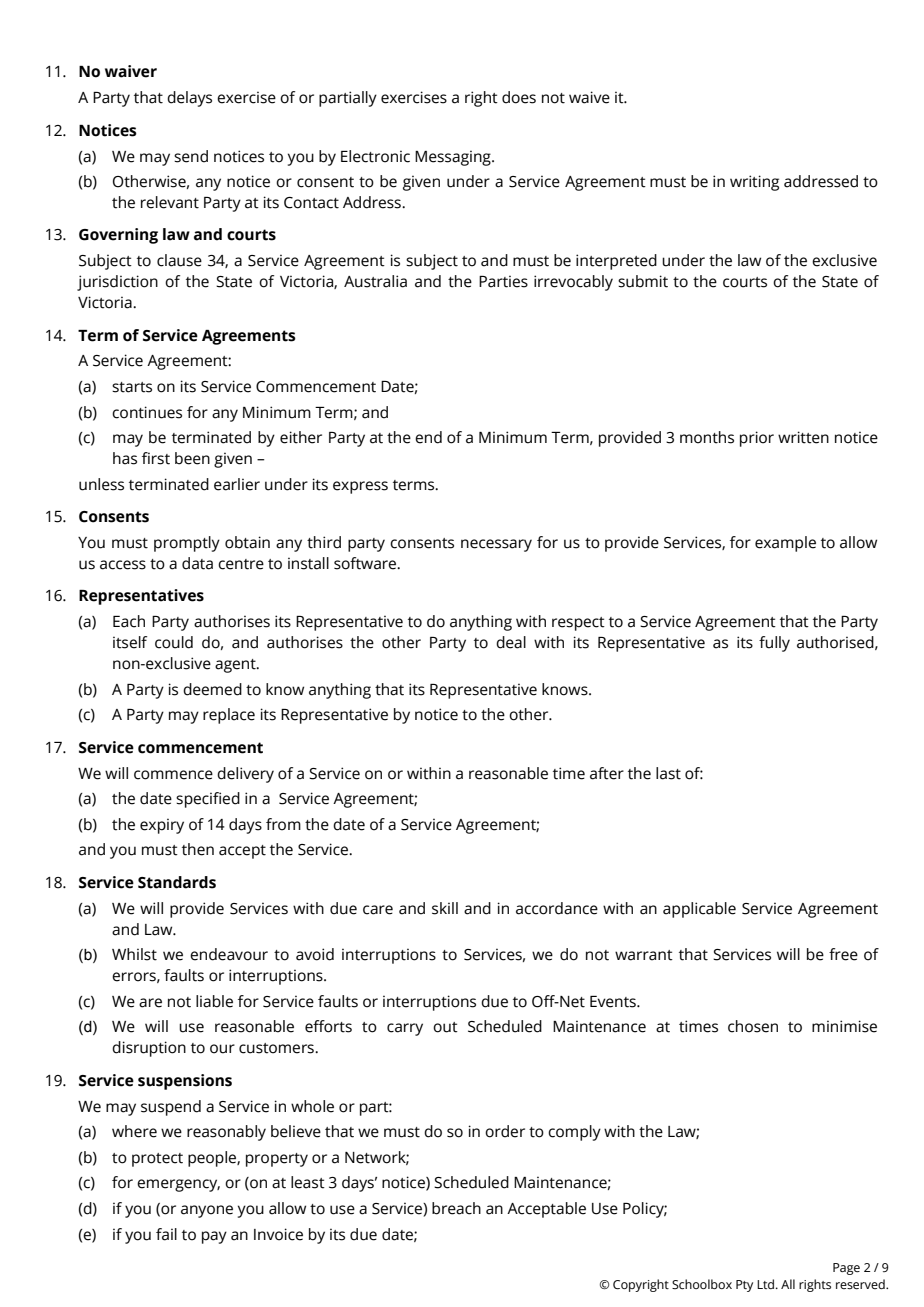 This image has height=1307, width=924. Describe the element at coordinates (212, 689) in the image. I see `deemed` at that location.
